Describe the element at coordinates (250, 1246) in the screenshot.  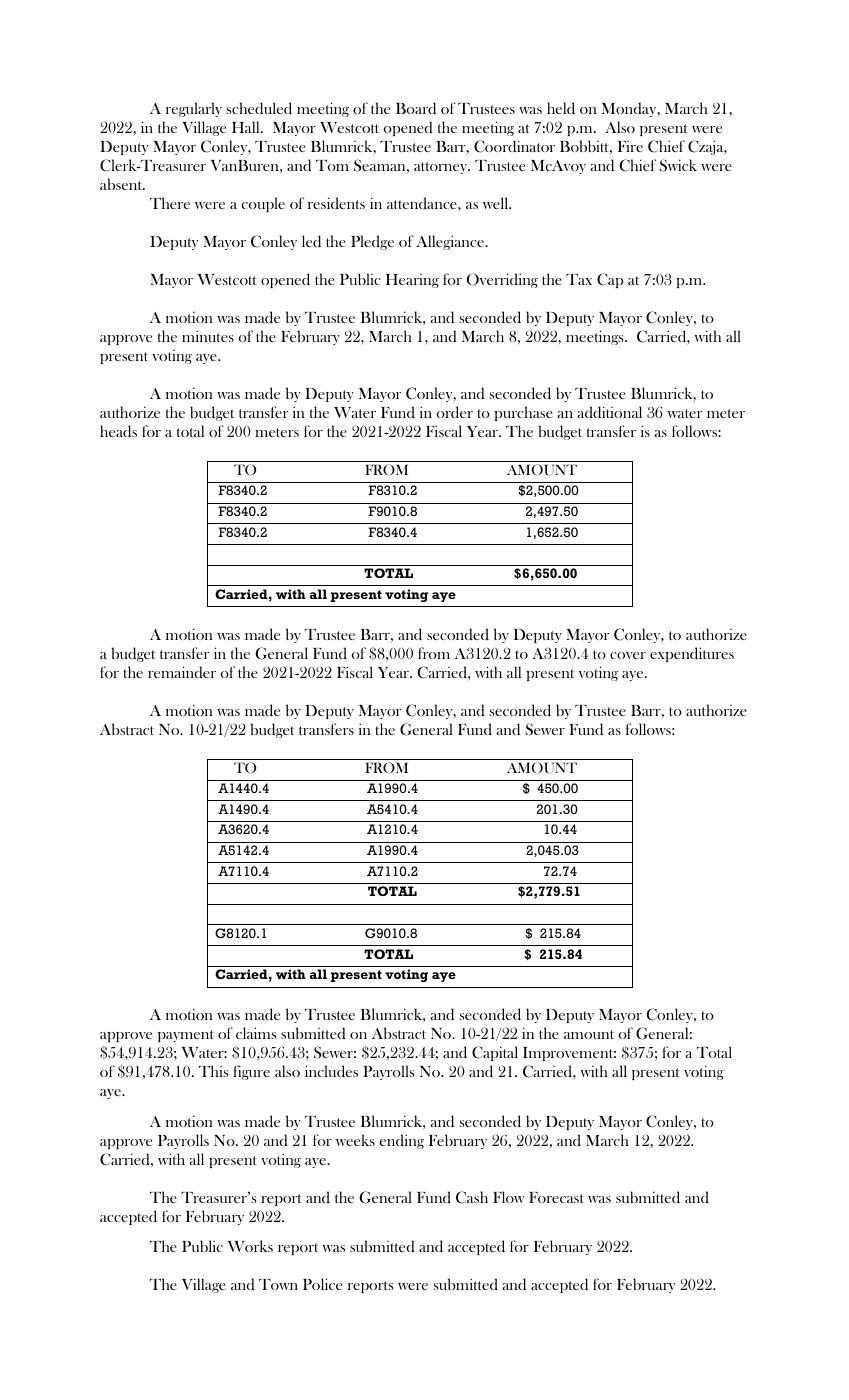
I see `Works` at that location.
